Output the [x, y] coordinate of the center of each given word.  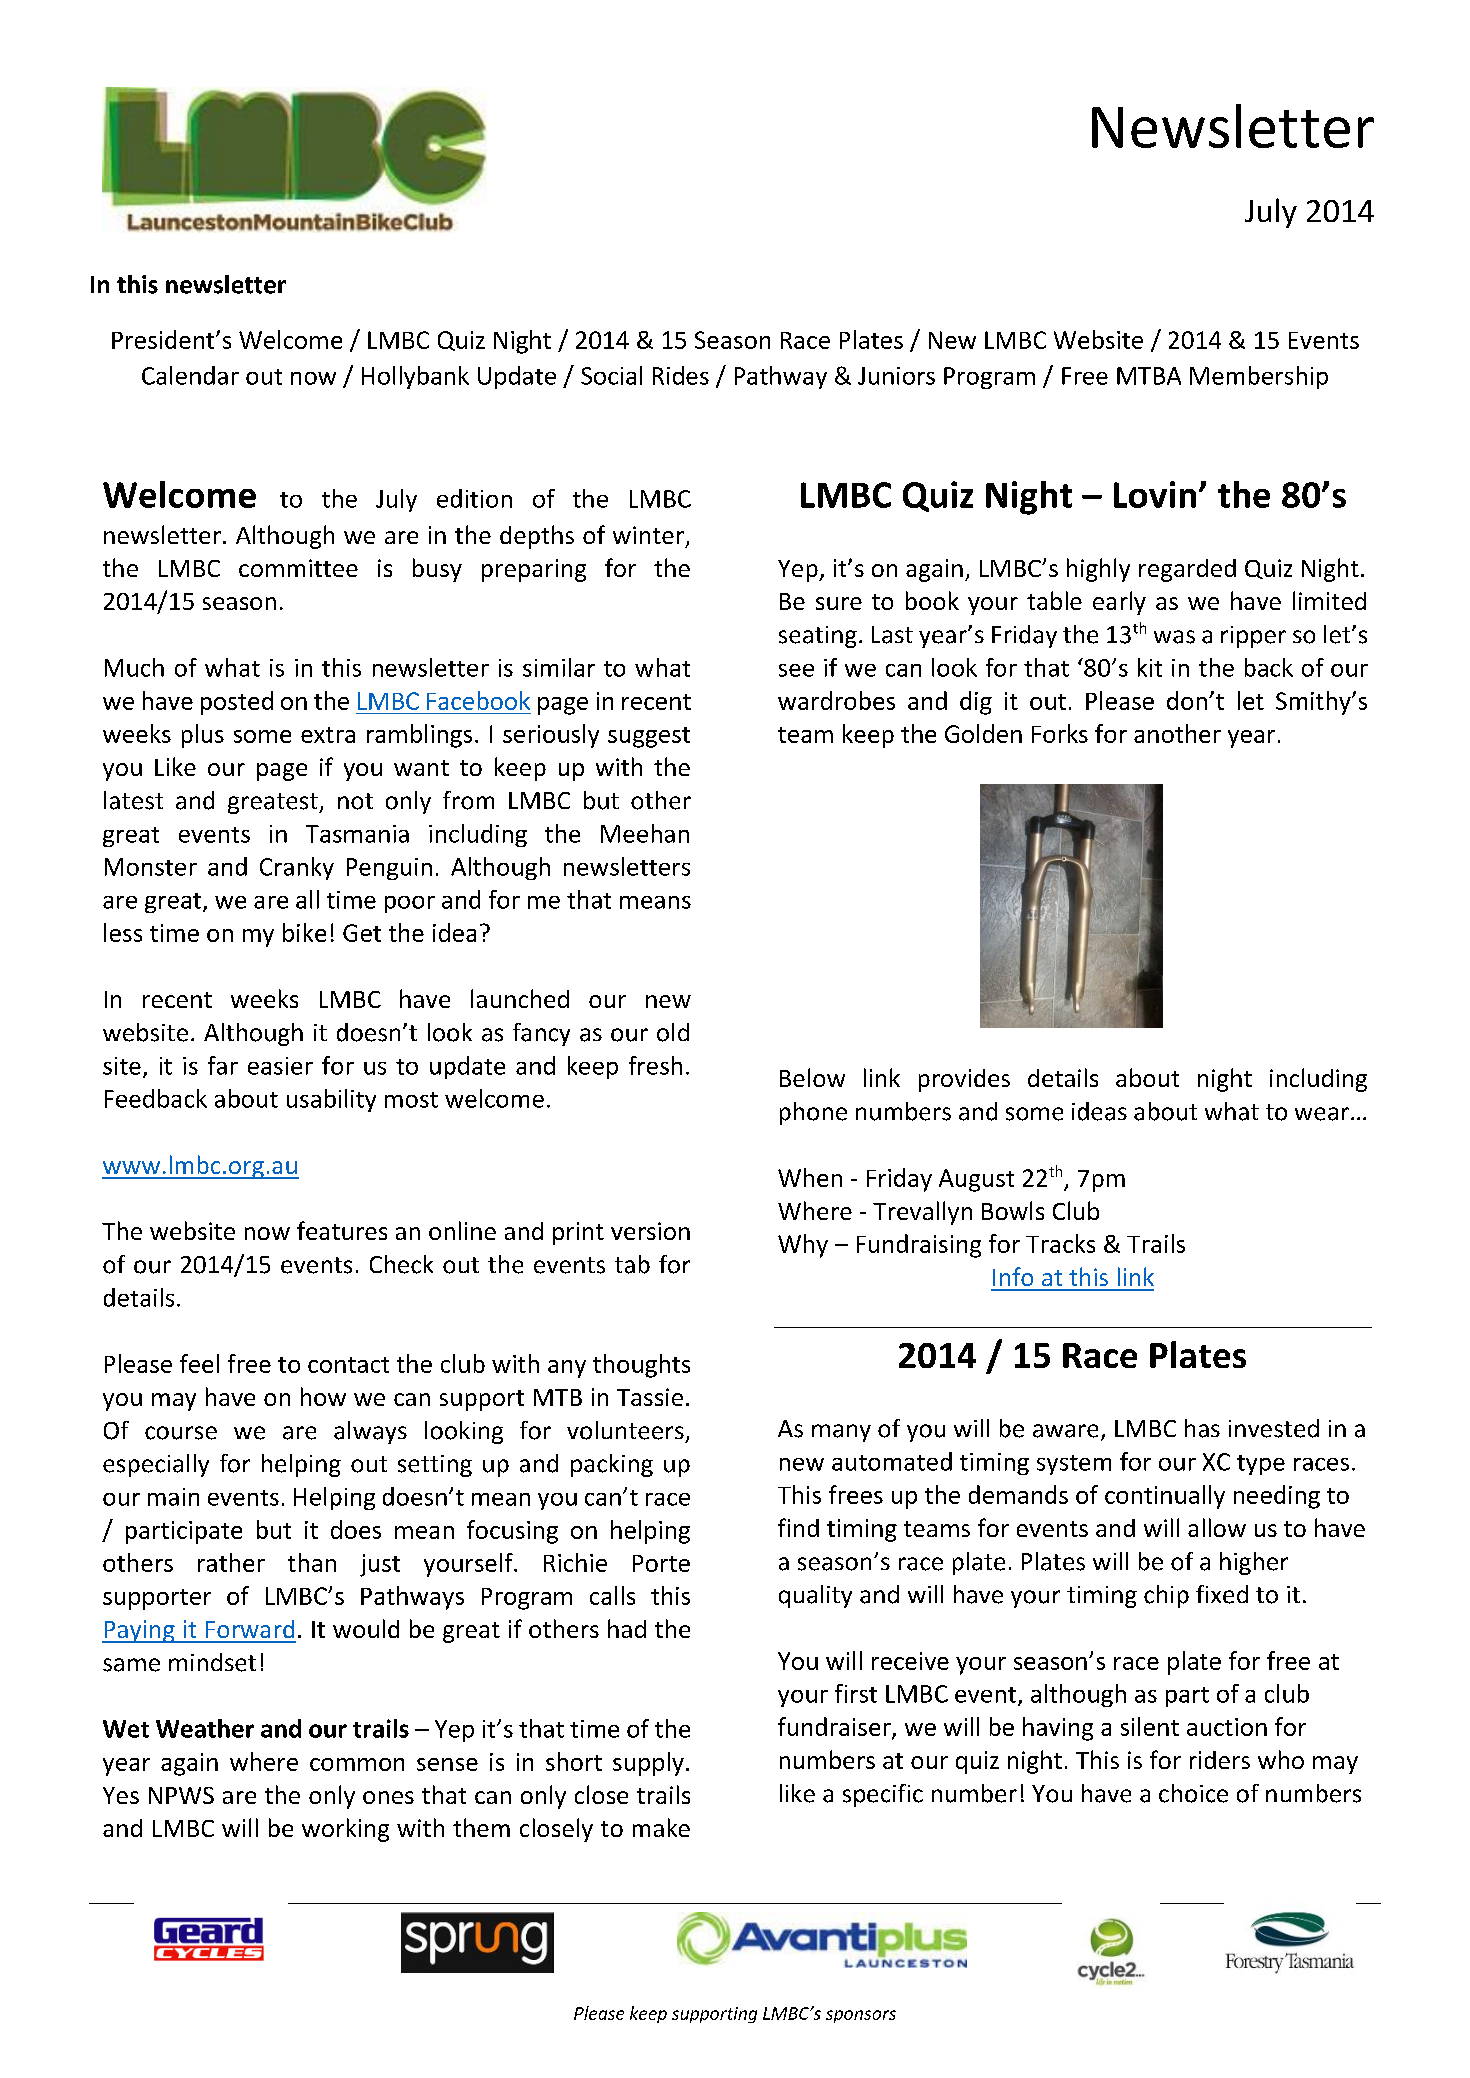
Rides [681, 375]
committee [298, 568]
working [345, 1830]
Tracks [1060, 1243]
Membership [1259, 377]
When [810, 1177]
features [342, 1230]
